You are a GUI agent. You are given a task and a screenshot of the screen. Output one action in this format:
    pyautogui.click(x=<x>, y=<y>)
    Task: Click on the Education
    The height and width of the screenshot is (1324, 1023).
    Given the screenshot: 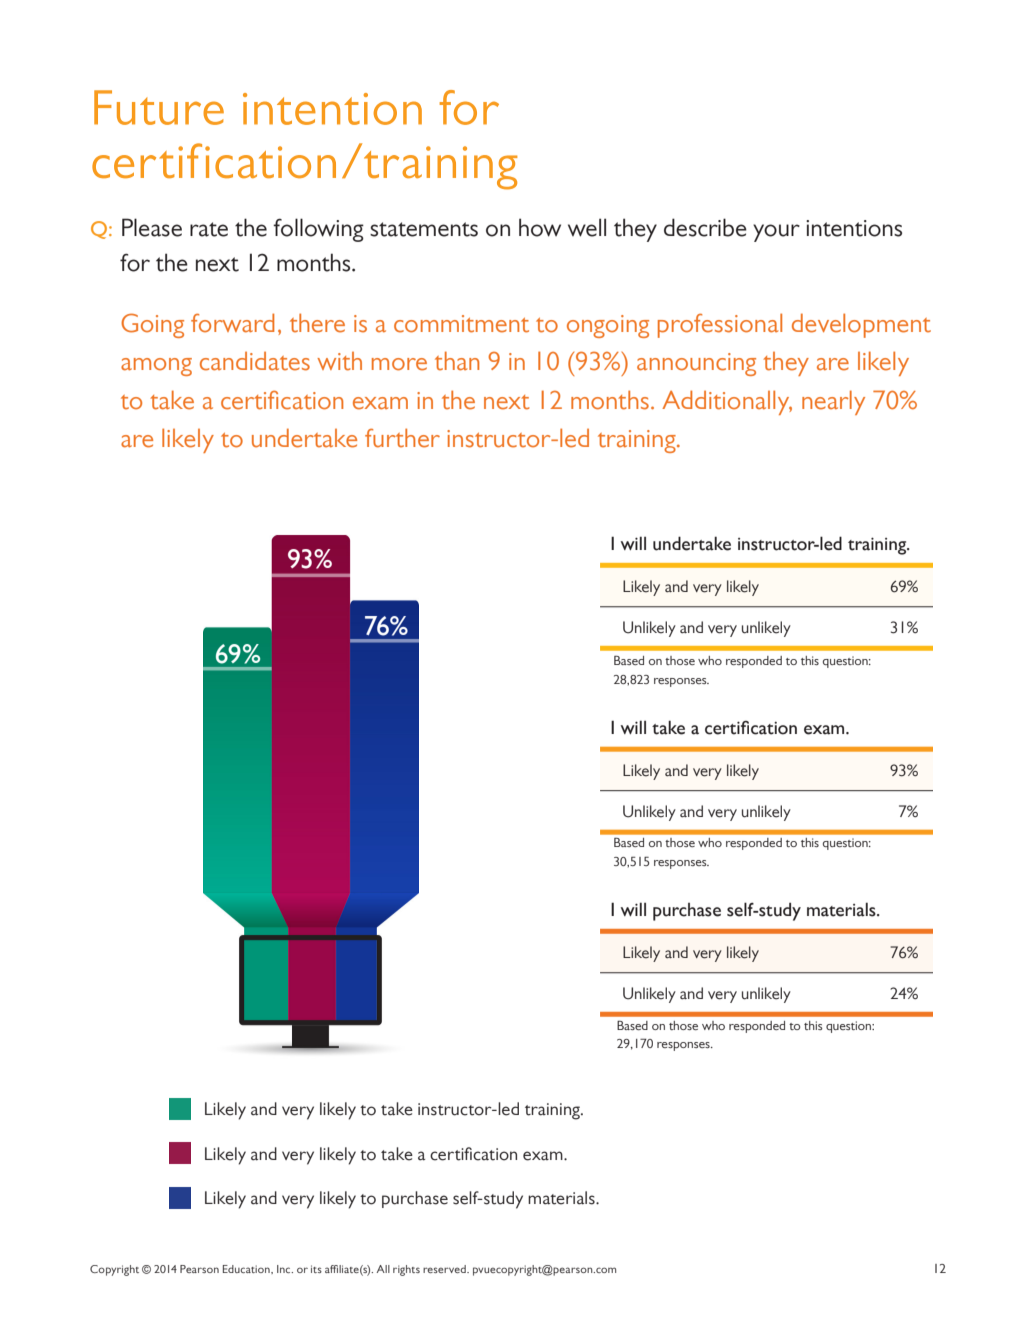 What is the action you would take?
    pyautogui.click(x=247, y=1269)
